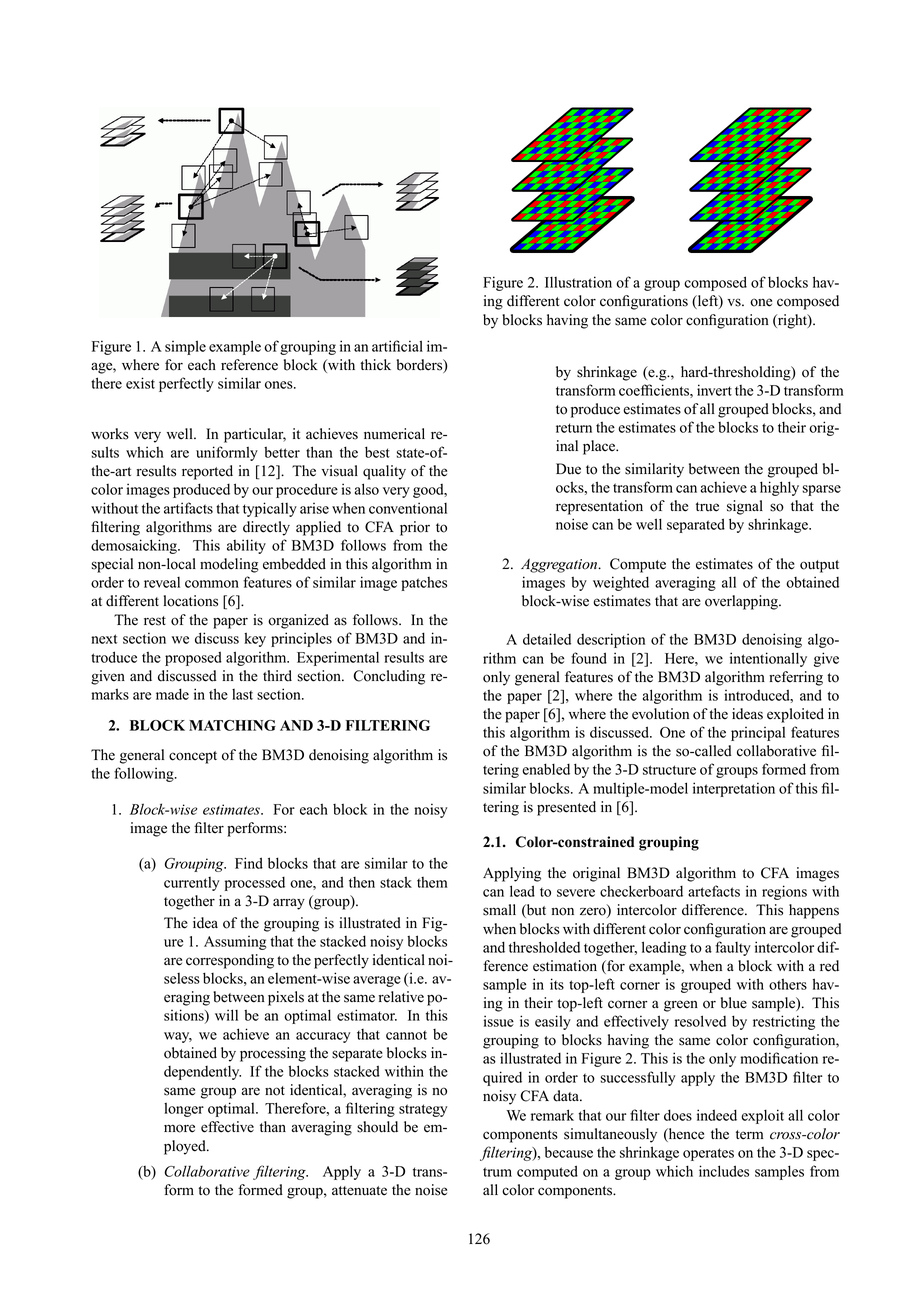 The image size is (924, 1308). I want to click on simple, so click(185, 347).
